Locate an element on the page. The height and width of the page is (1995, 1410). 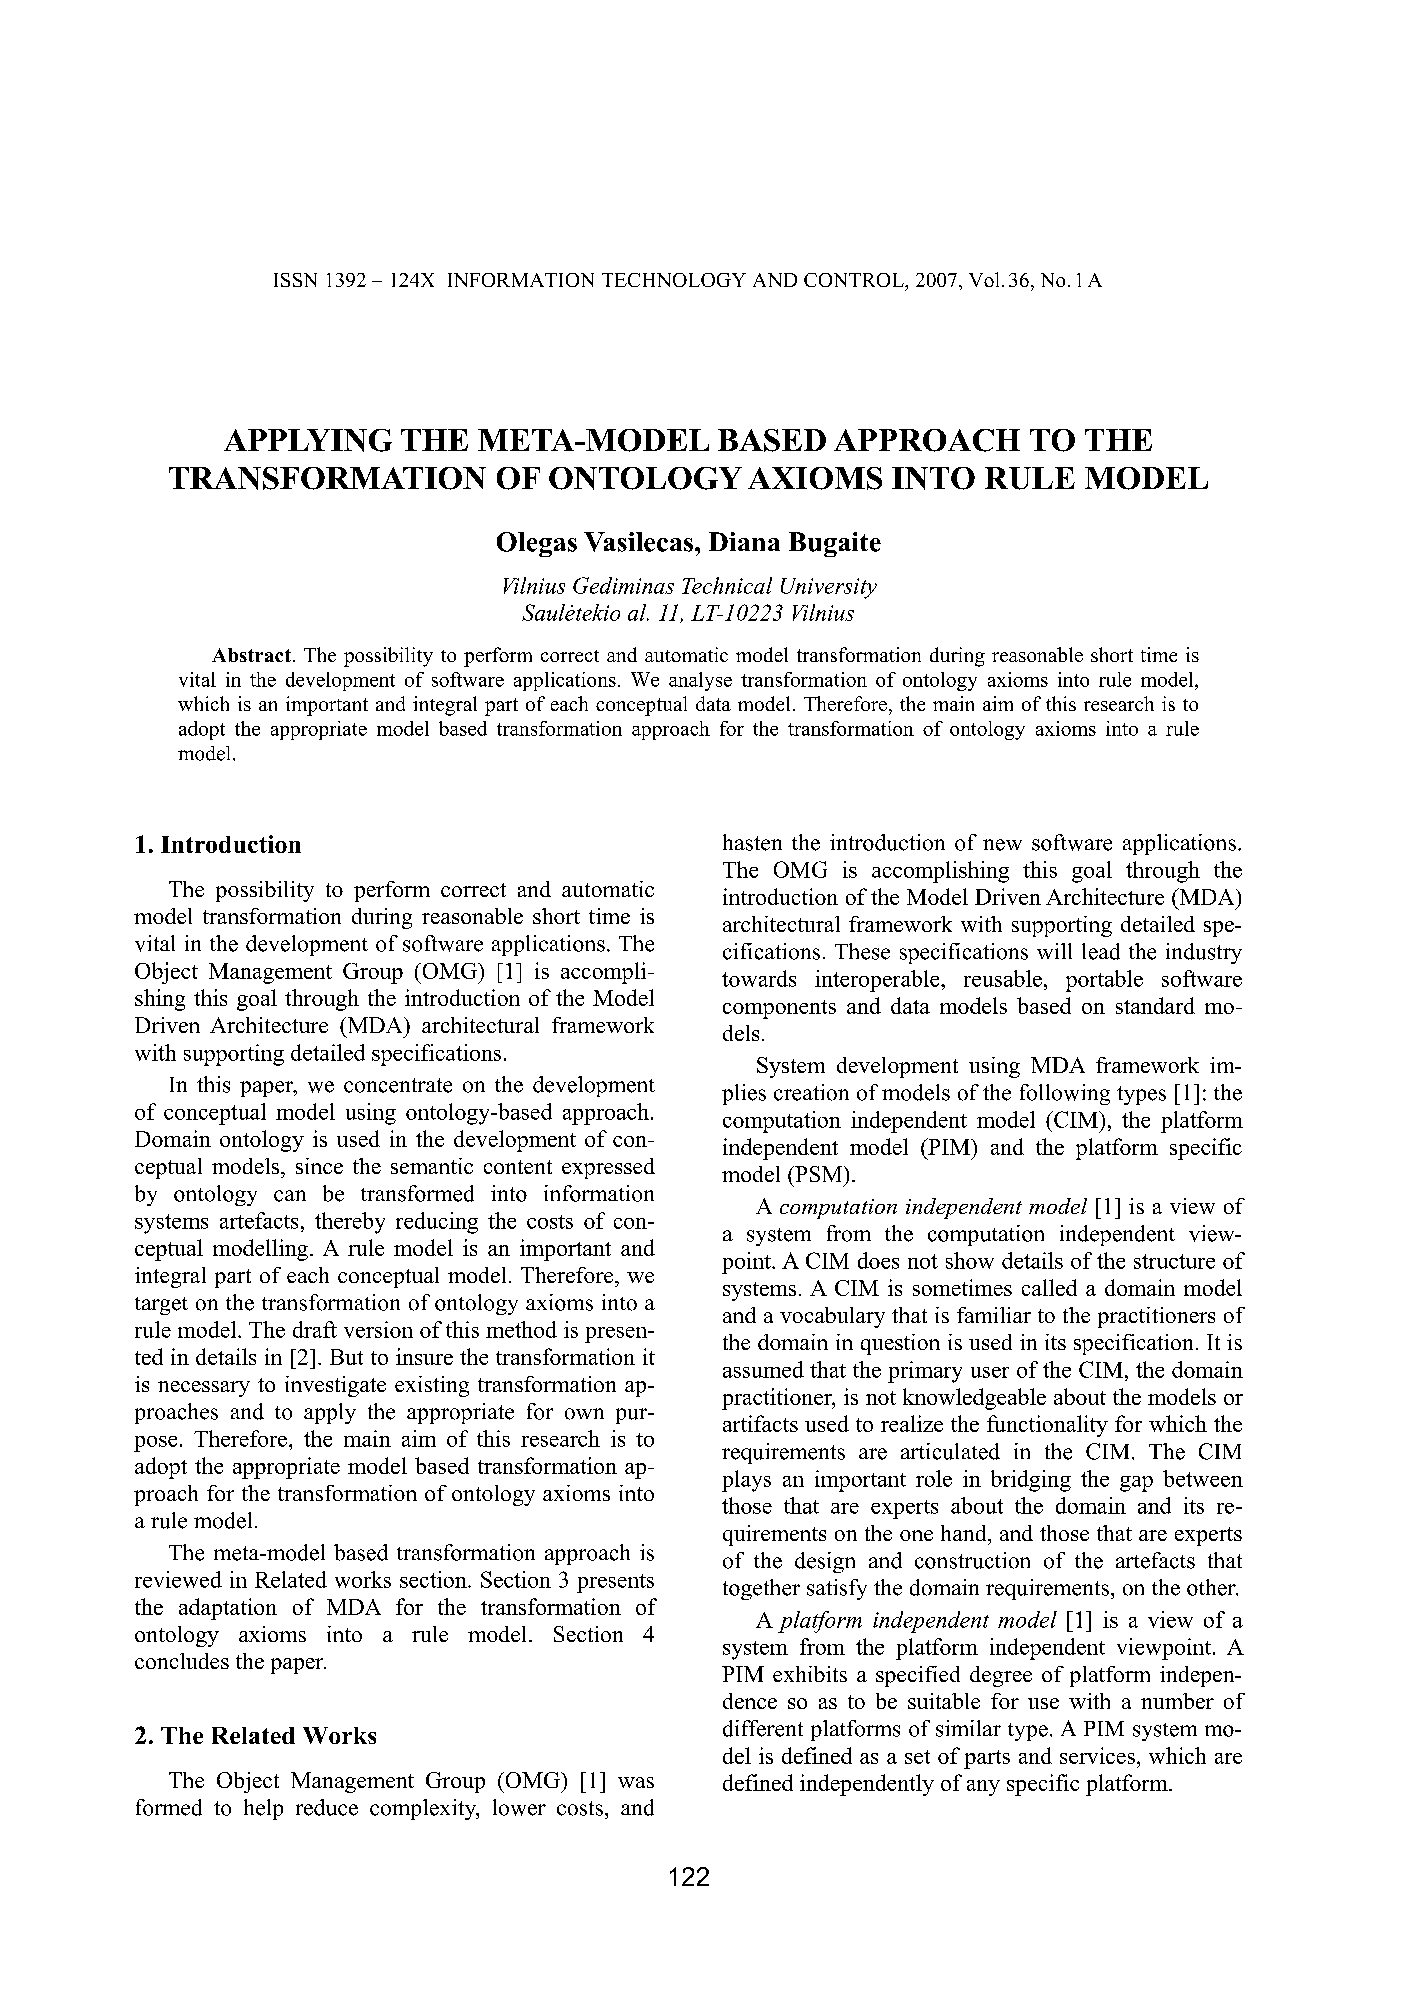
ISSN is located at coordinates (295, 280).
